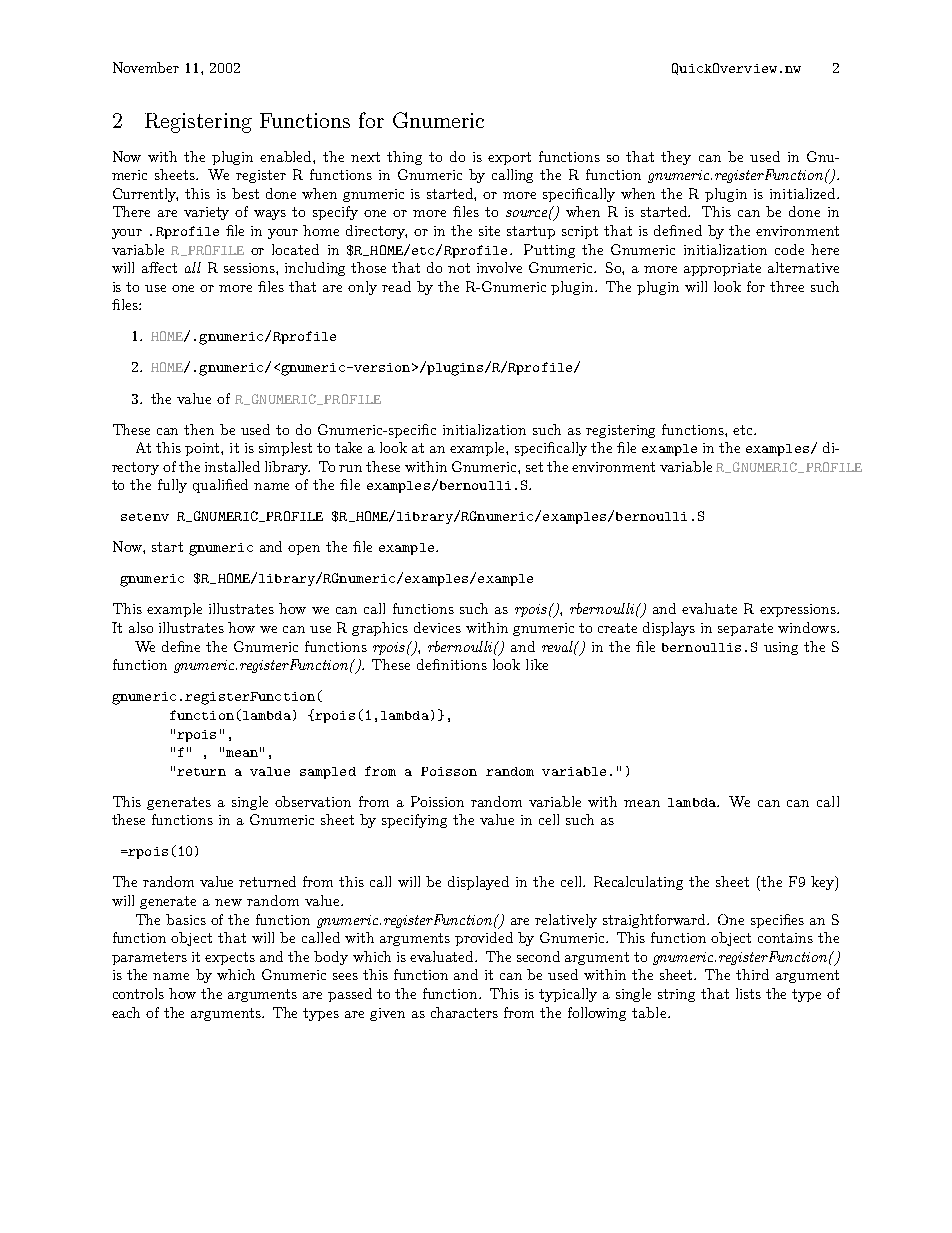 This page has height=1233, width=952. What do you see at coordinates (437, 627) in the page?
I see `devices` at bounding box center [437, 627].
